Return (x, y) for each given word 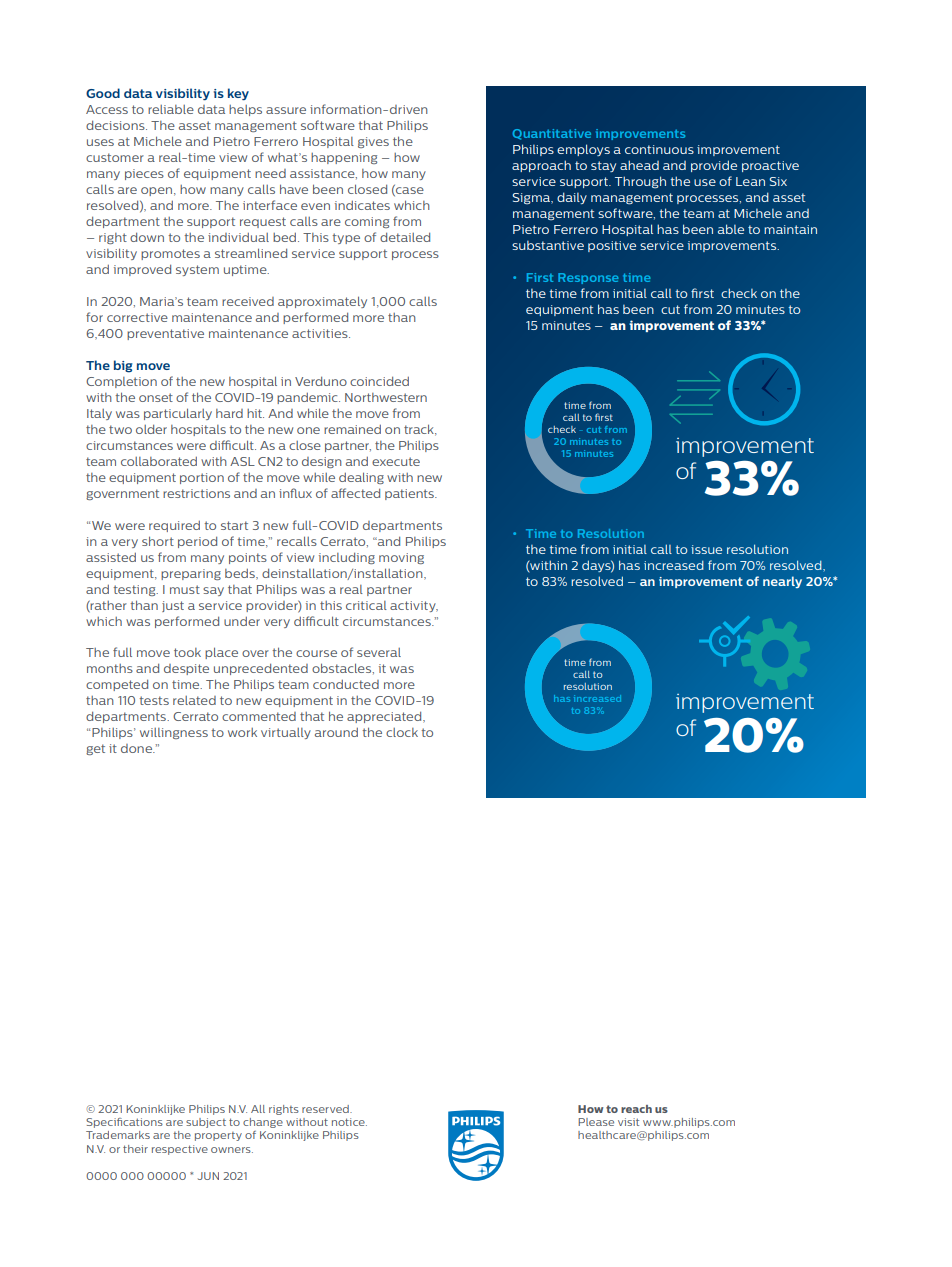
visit (628, 1122)
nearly (782, 582)
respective (180, 1150)
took (187, 652)
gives (373, 142)
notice (349, 1122)
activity (414, 606)
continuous (659, 149)
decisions (116, 125)
